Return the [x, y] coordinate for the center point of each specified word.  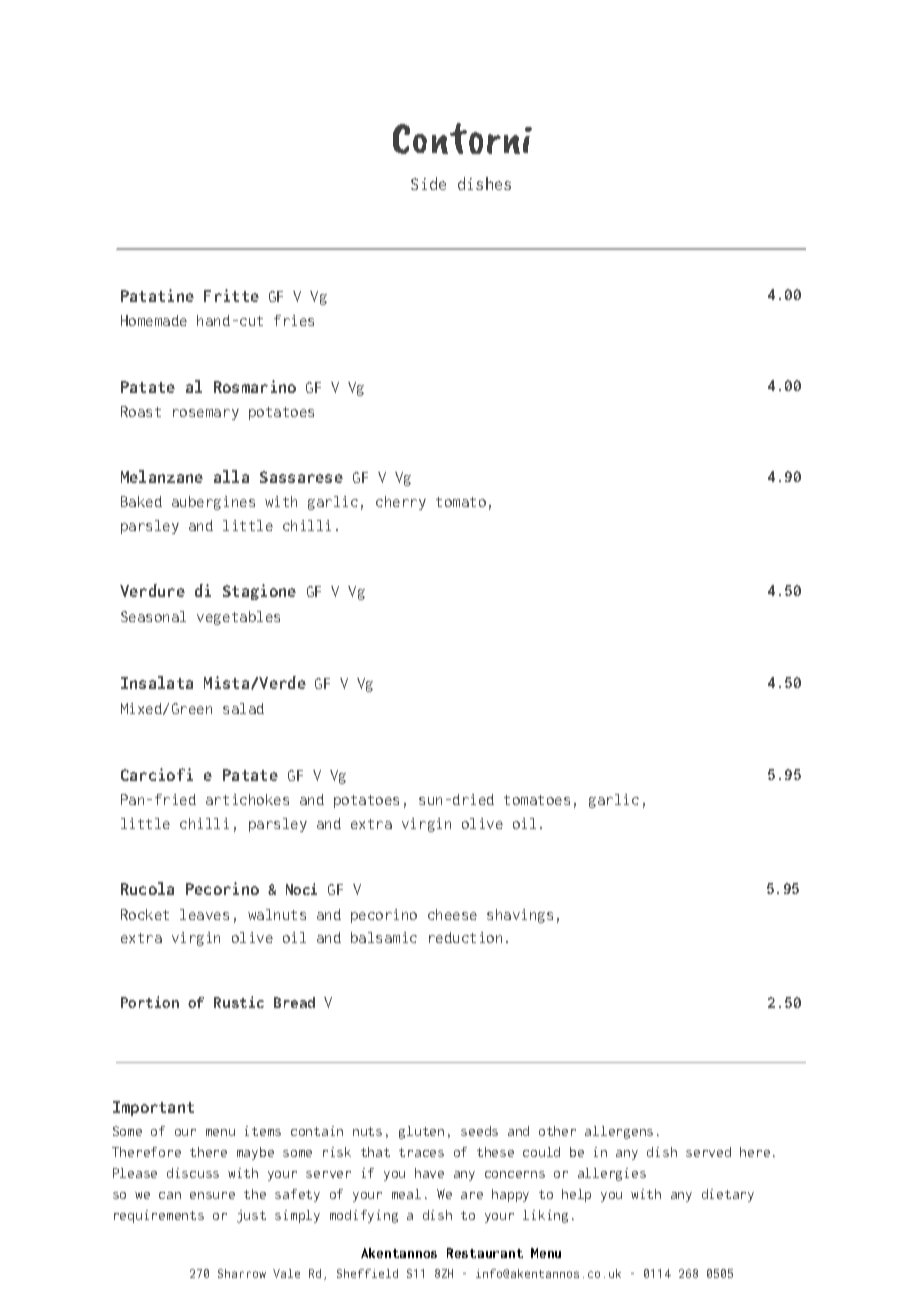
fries [294, 320]
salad [243, 708]
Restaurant [485, 1253]
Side [428, 183]
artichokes [247, 799]
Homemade [154, 320]
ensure [212, 1195]
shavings [520, 916]
